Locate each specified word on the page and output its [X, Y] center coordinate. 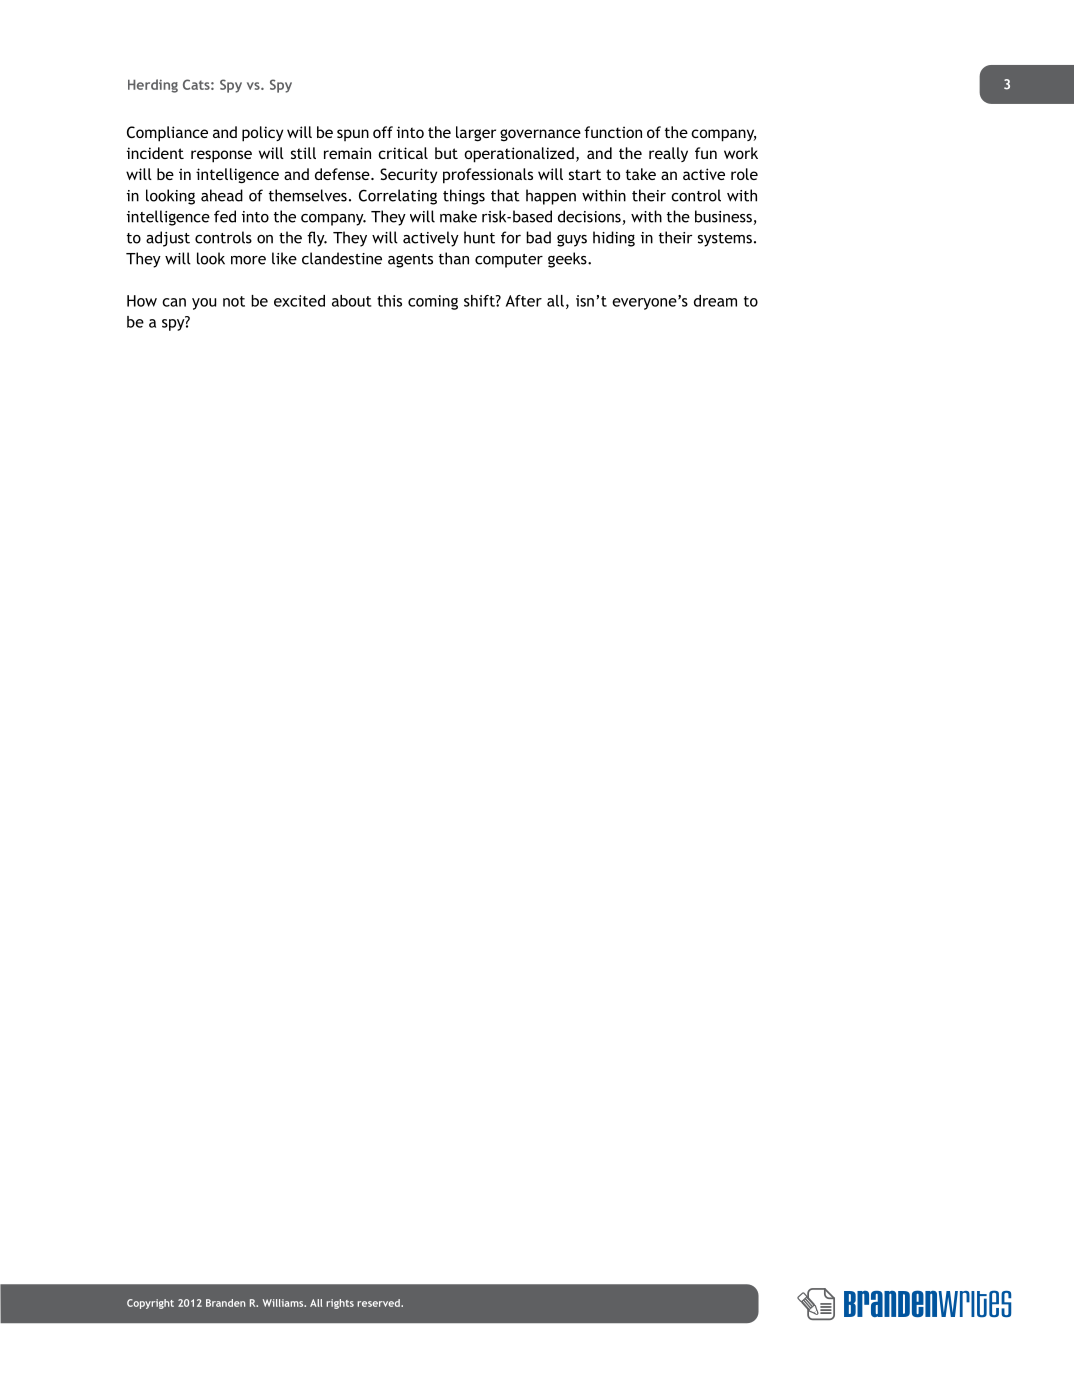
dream [715, 301]
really [668, 154]
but [446, 153]
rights [340, 1304]
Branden [225, 1303]
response [221, 156]
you [204, 304]
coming [433, 302]
